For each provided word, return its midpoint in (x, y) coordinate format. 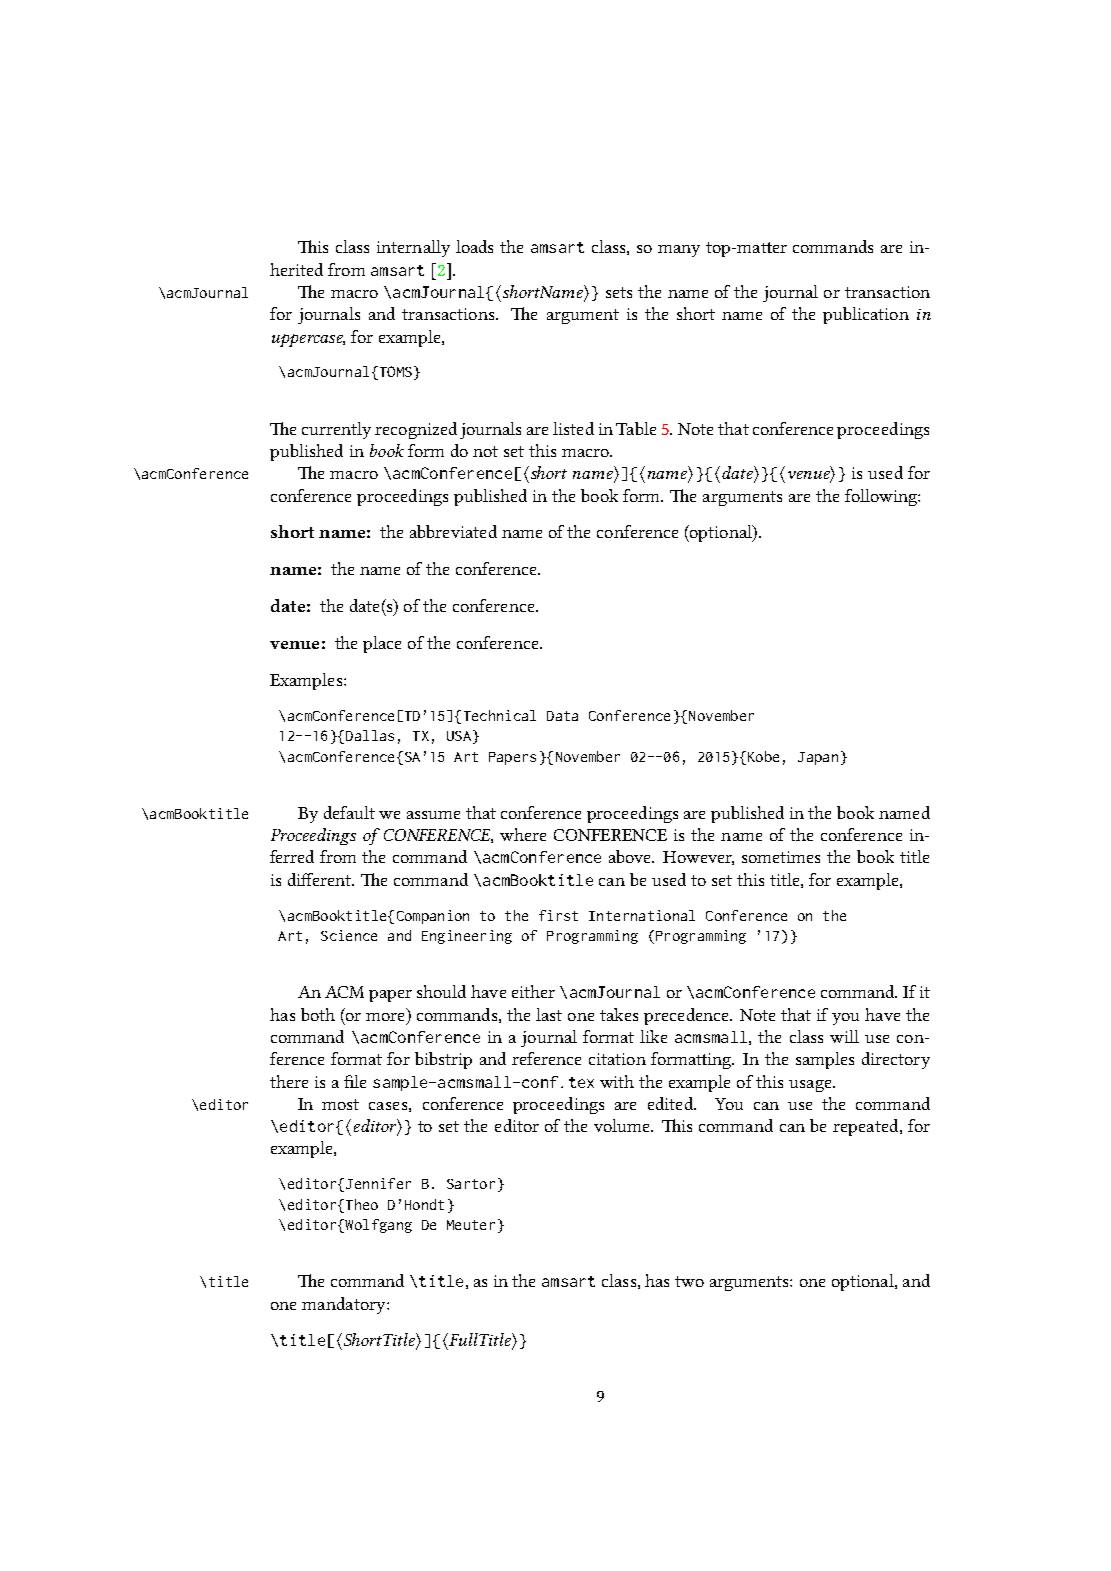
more (385, 1017)
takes (619, 1014)
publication (866, 315)
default (349, 812)
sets (619, 292)
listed (573, 428)
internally (413, 248)
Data (562, 716)
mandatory (345, 1305)
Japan (818, 758)
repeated (867, 1127)
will (844, 1036)
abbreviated (453, 531)
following (882, 497)
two (689, 1281)
